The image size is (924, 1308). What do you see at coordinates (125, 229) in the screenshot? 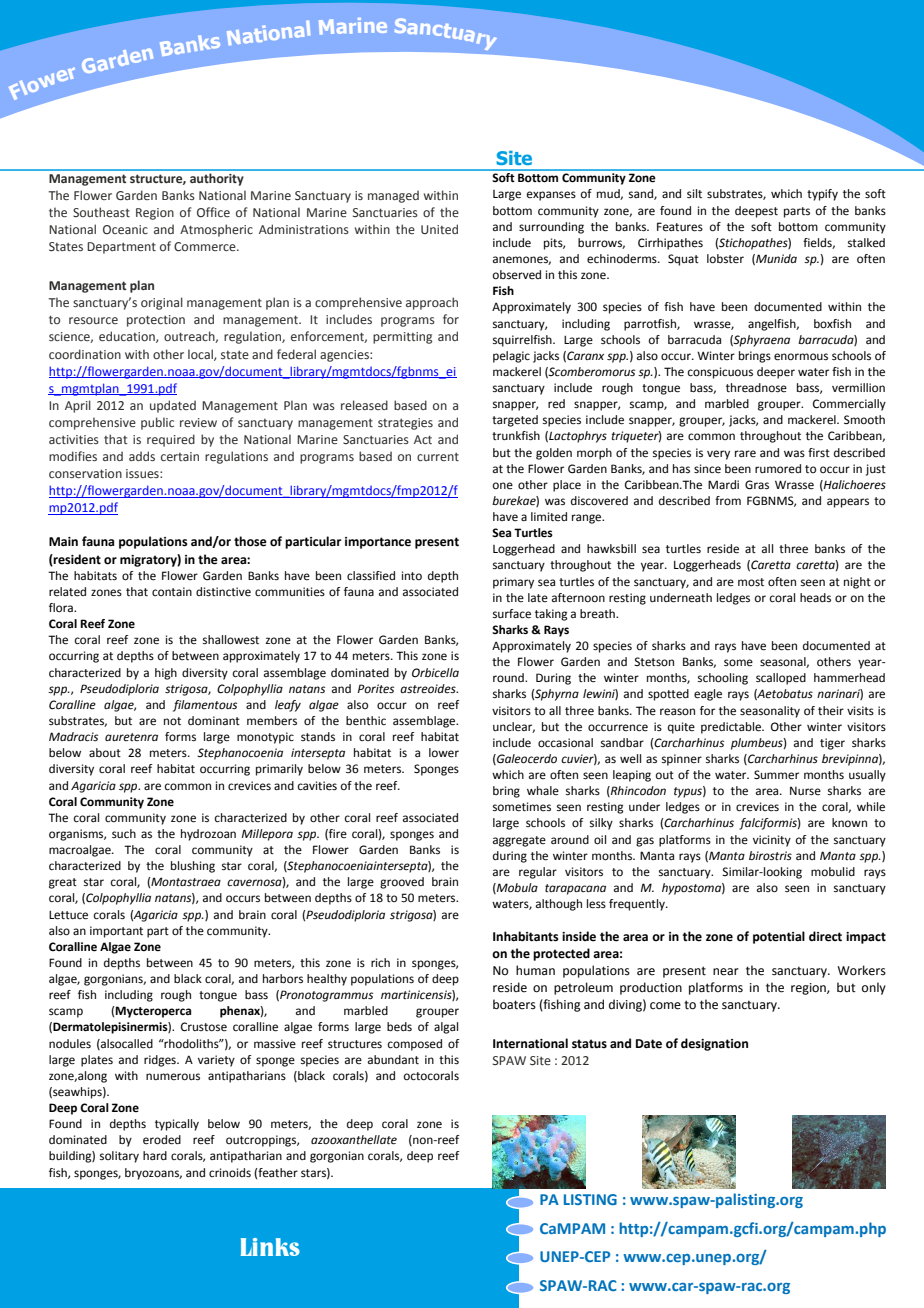
I see `Oceanic` at bounding box center [125, 229].
